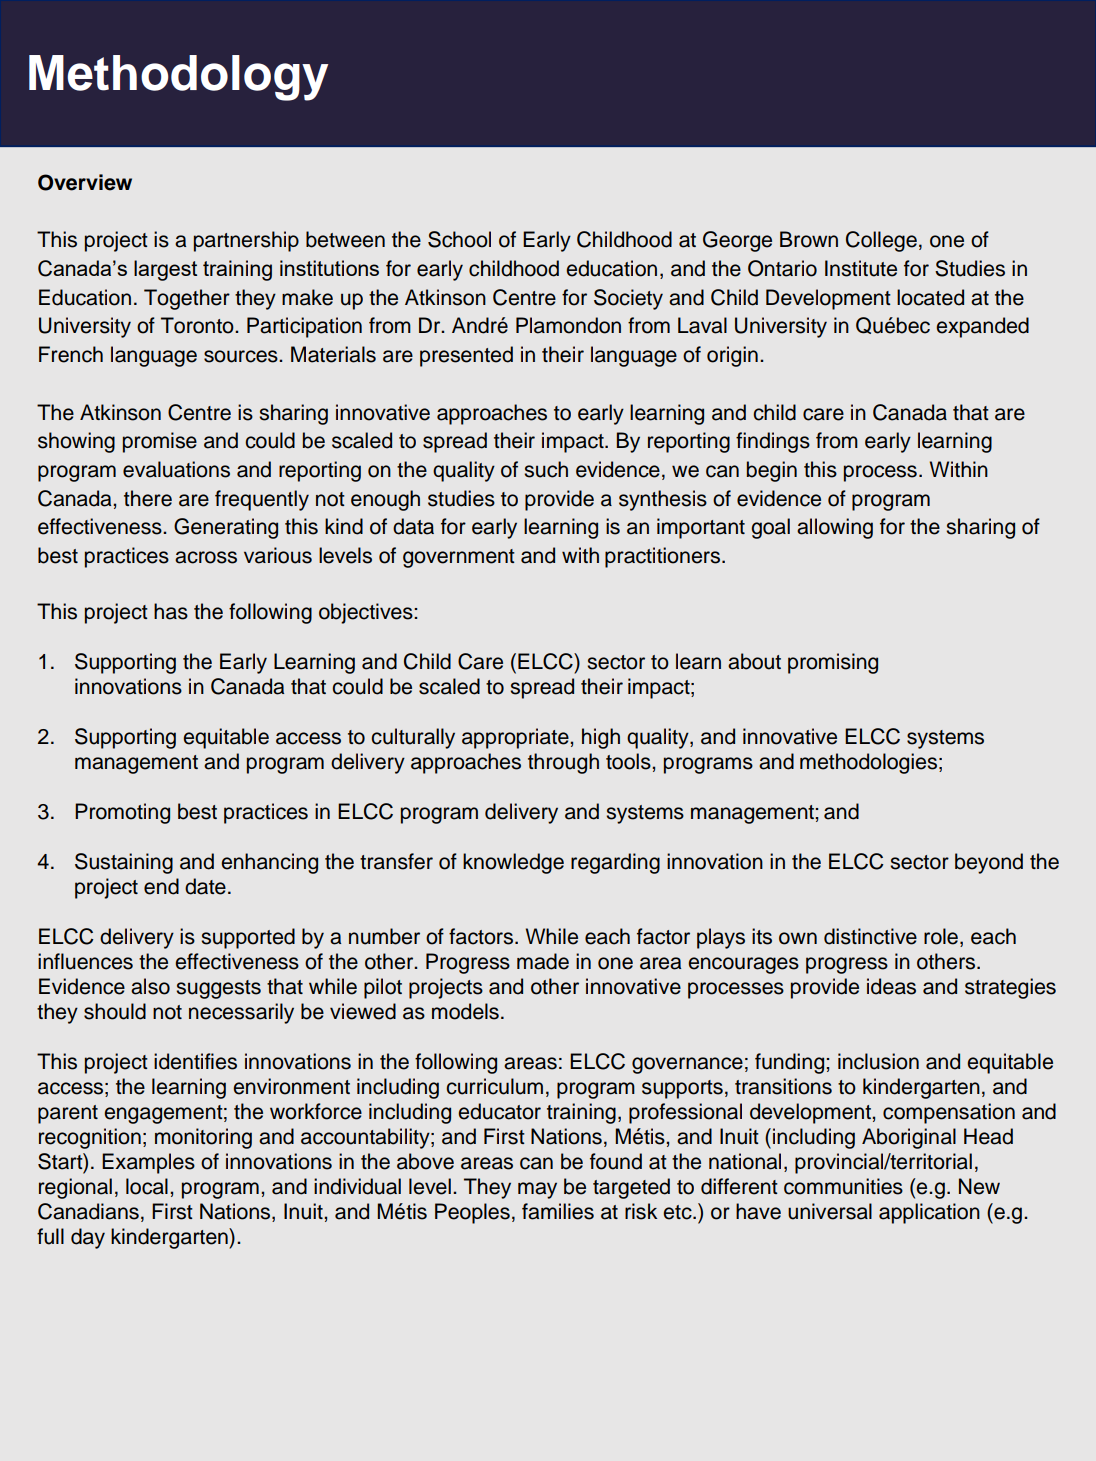  What do you see at coordinates (516, 738) in the document?
I see `appropriate` at bounding box center [516, 738].
